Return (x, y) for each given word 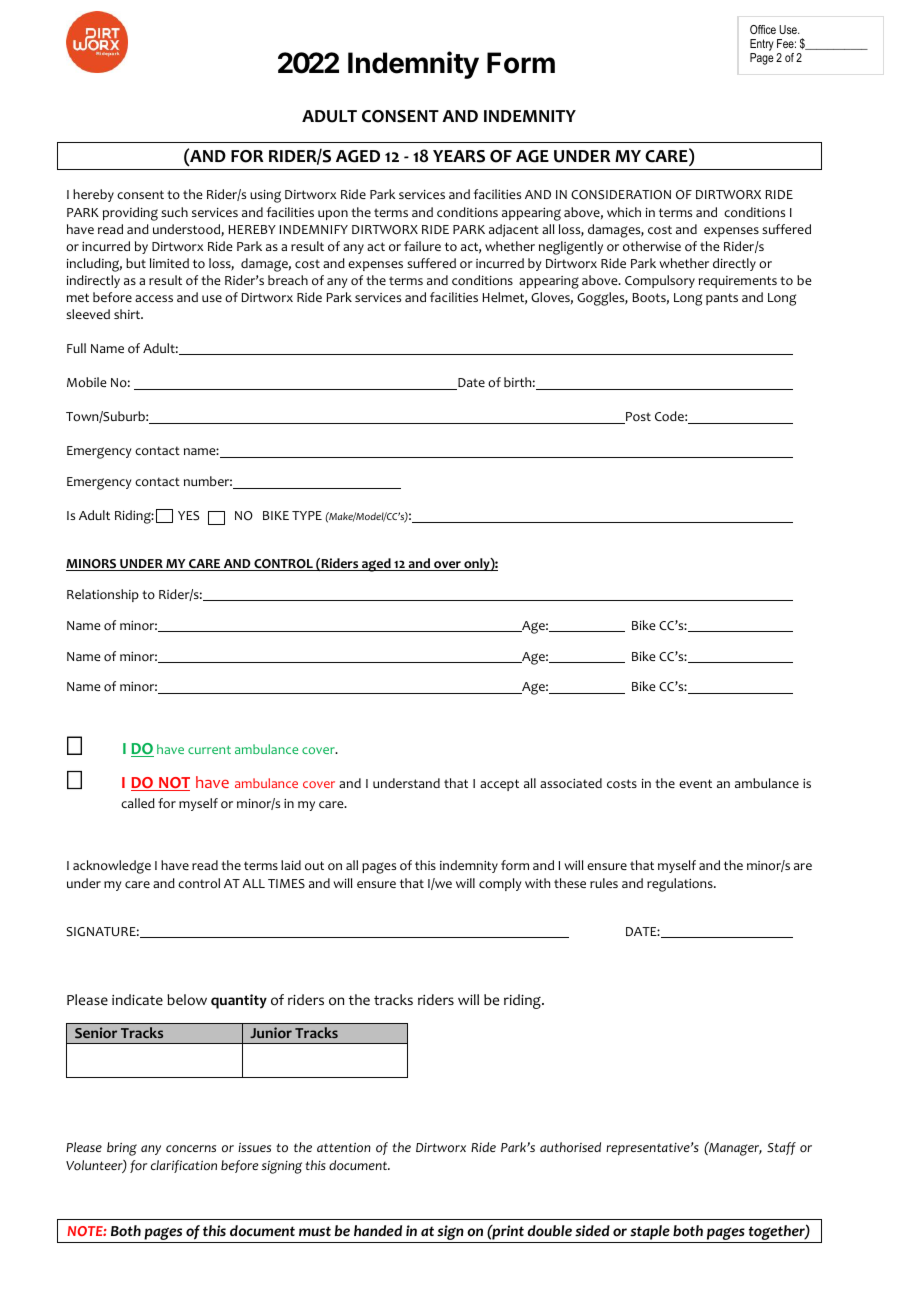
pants (722, 299)
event (695, 783)
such (174, 212)
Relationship (103, 595)
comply (500, 884)
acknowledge (112, 867)
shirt (128, 314)
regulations (681, 885)
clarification (184, 1166)
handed (378, 1230)
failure (422, 246)
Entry (762, 46)
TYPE (307, 515)
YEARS (459, 156)
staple (650, 1232)
